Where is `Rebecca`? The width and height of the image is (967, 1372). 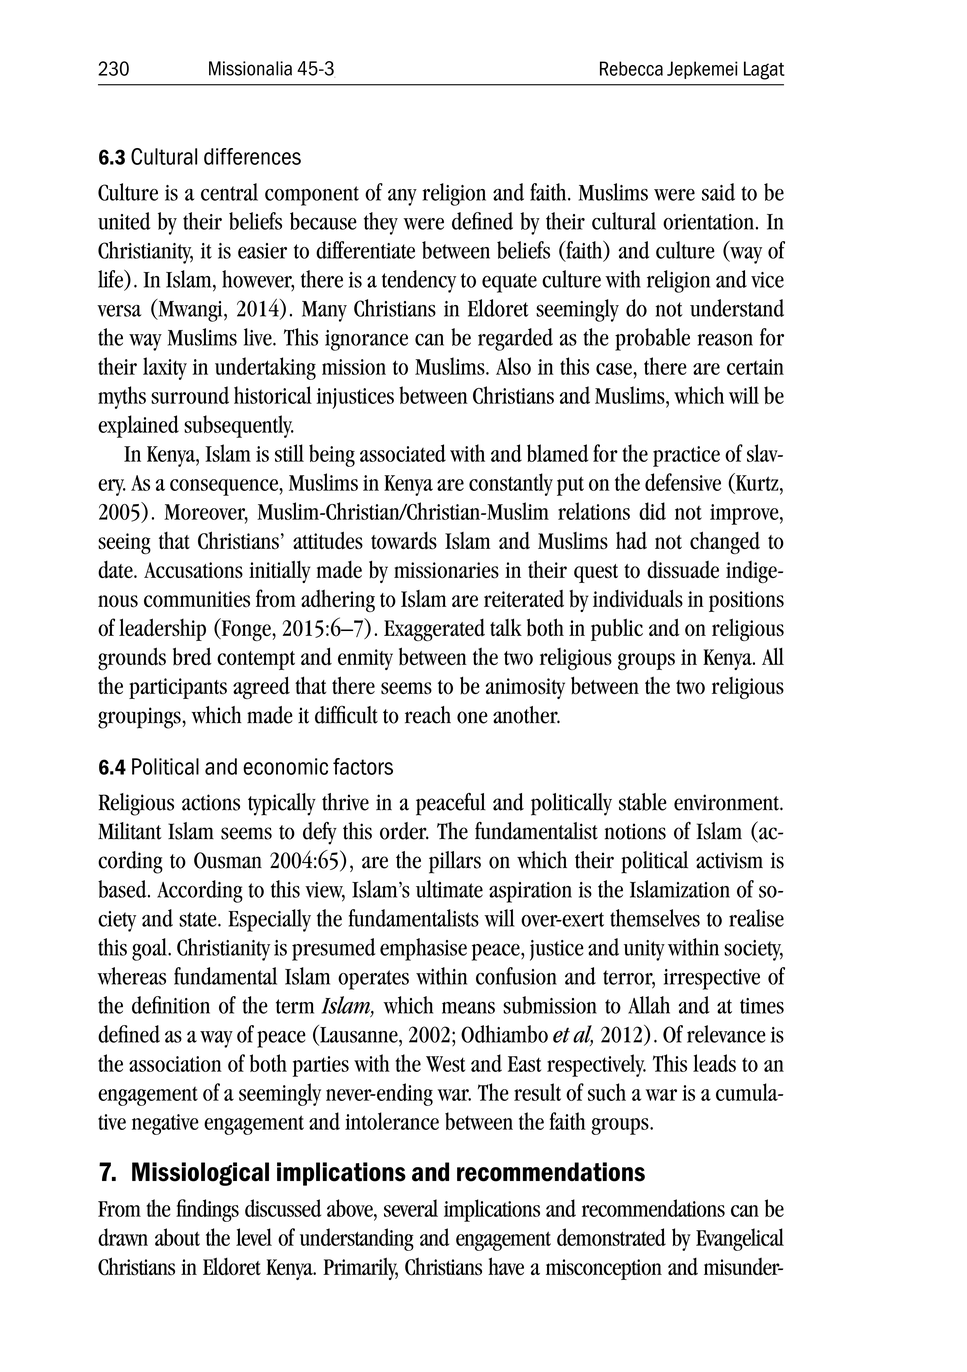
Rebecca is located at coordinates (631, 68).
